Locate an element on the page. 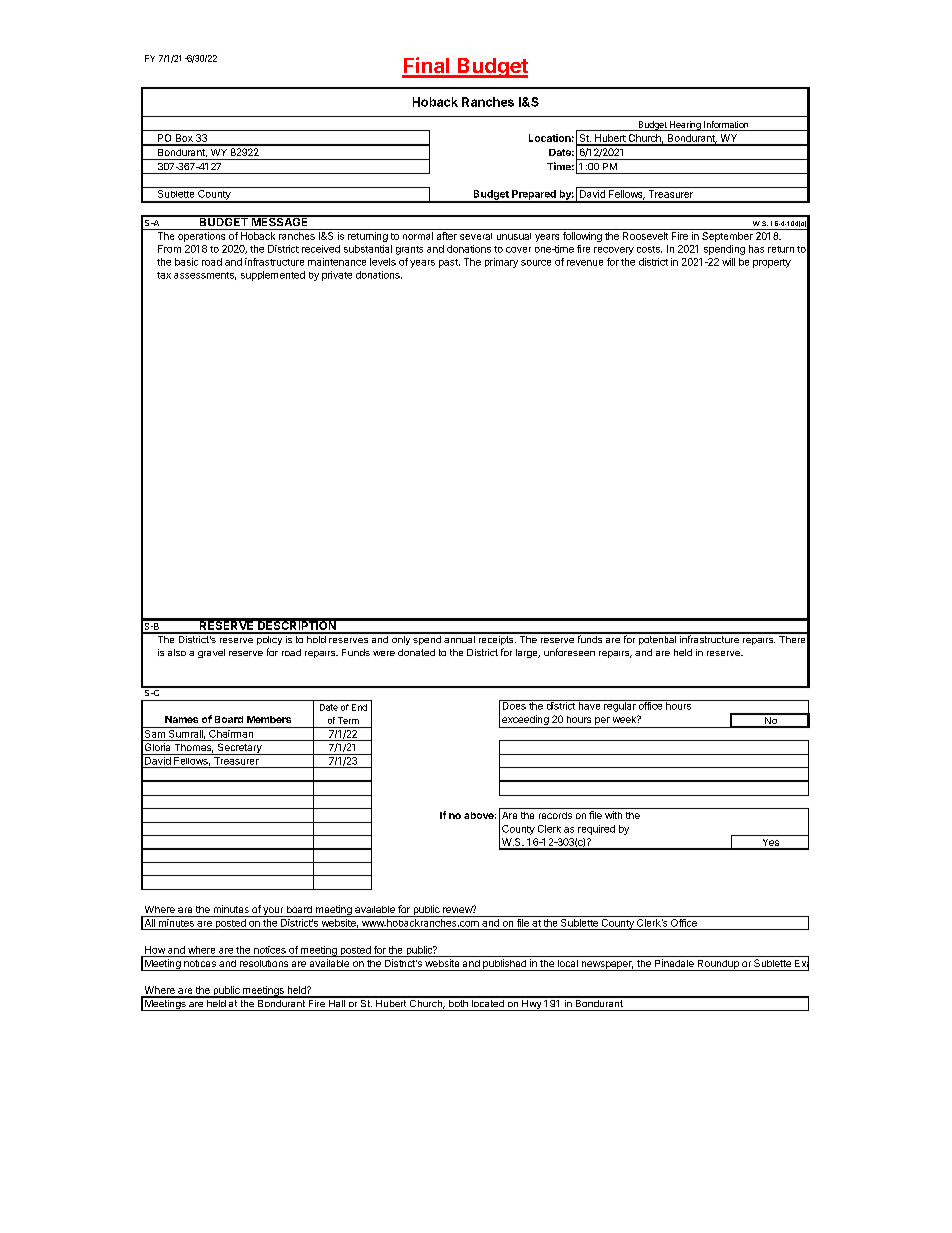 The width and height of the image is (952, 1233). also is located at coordinates (177, 652).
